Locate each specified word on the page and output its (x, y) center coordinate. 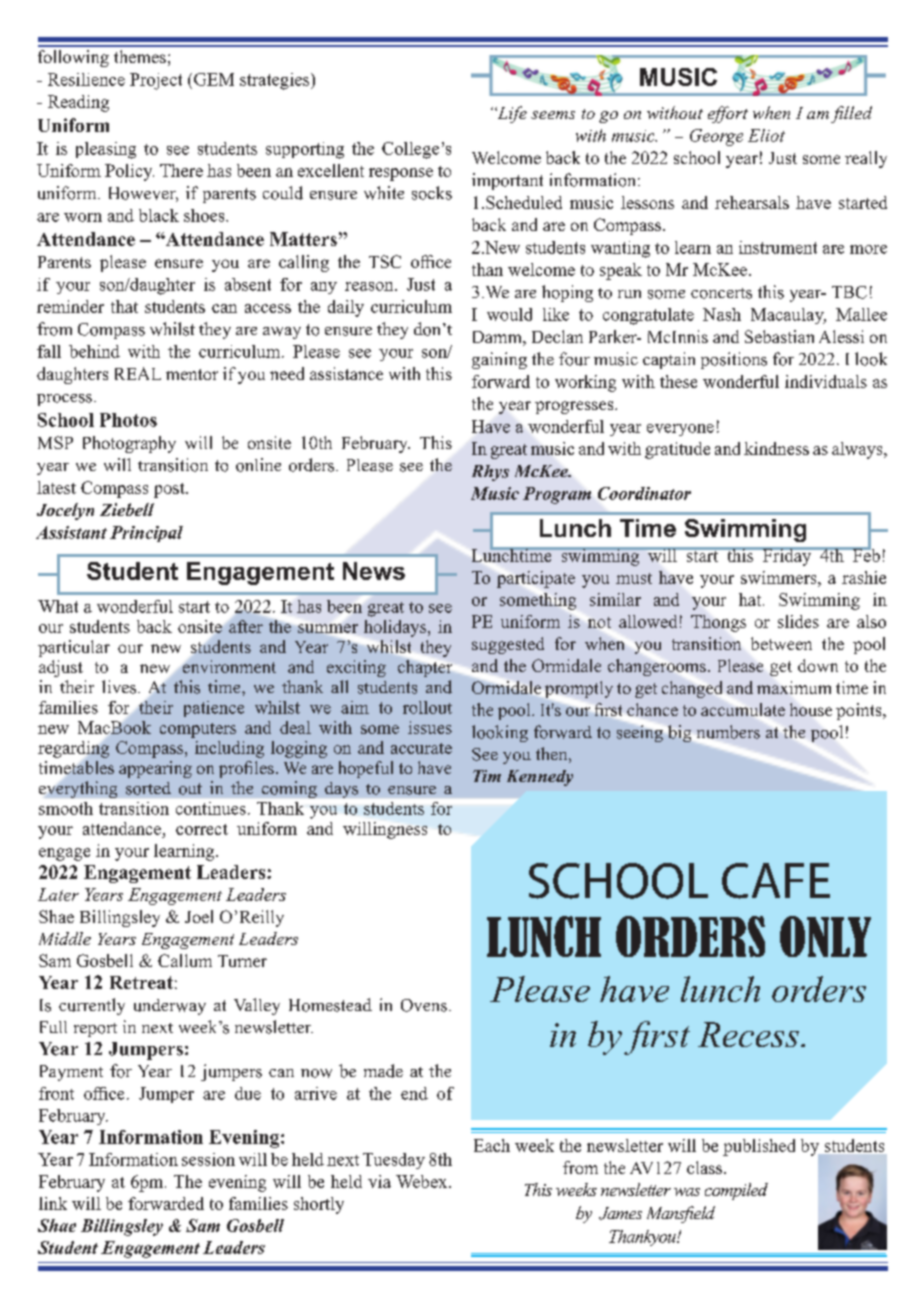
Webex (423, 1181)
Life (511, 114)
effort (728, 114)
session (208, 1159)
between (781, 643)
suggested (508, 645)
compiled (736, 1191)
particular (74, 648)
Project (156, 81)
